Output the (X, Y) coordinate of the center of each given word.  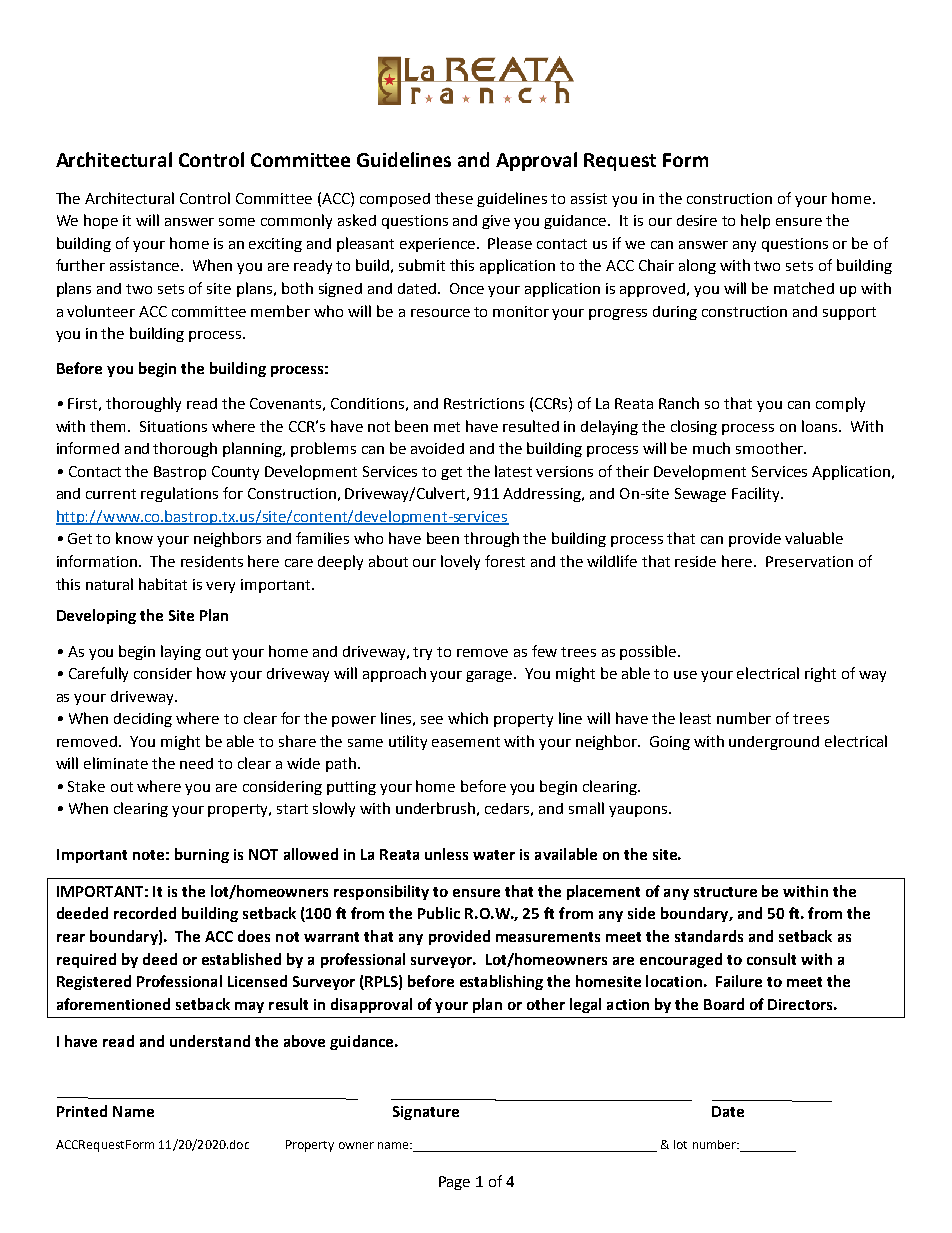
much (711, 448)
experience (439, 245)
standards (709, 936)
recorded (145, 913)
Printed (82, 1111)
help (755, 221)
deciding (143, 720)
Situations (173, 426)
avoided (437, 448)
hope (101, 221)
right (820, 674)
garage (491, 676)
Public (439, 913)
